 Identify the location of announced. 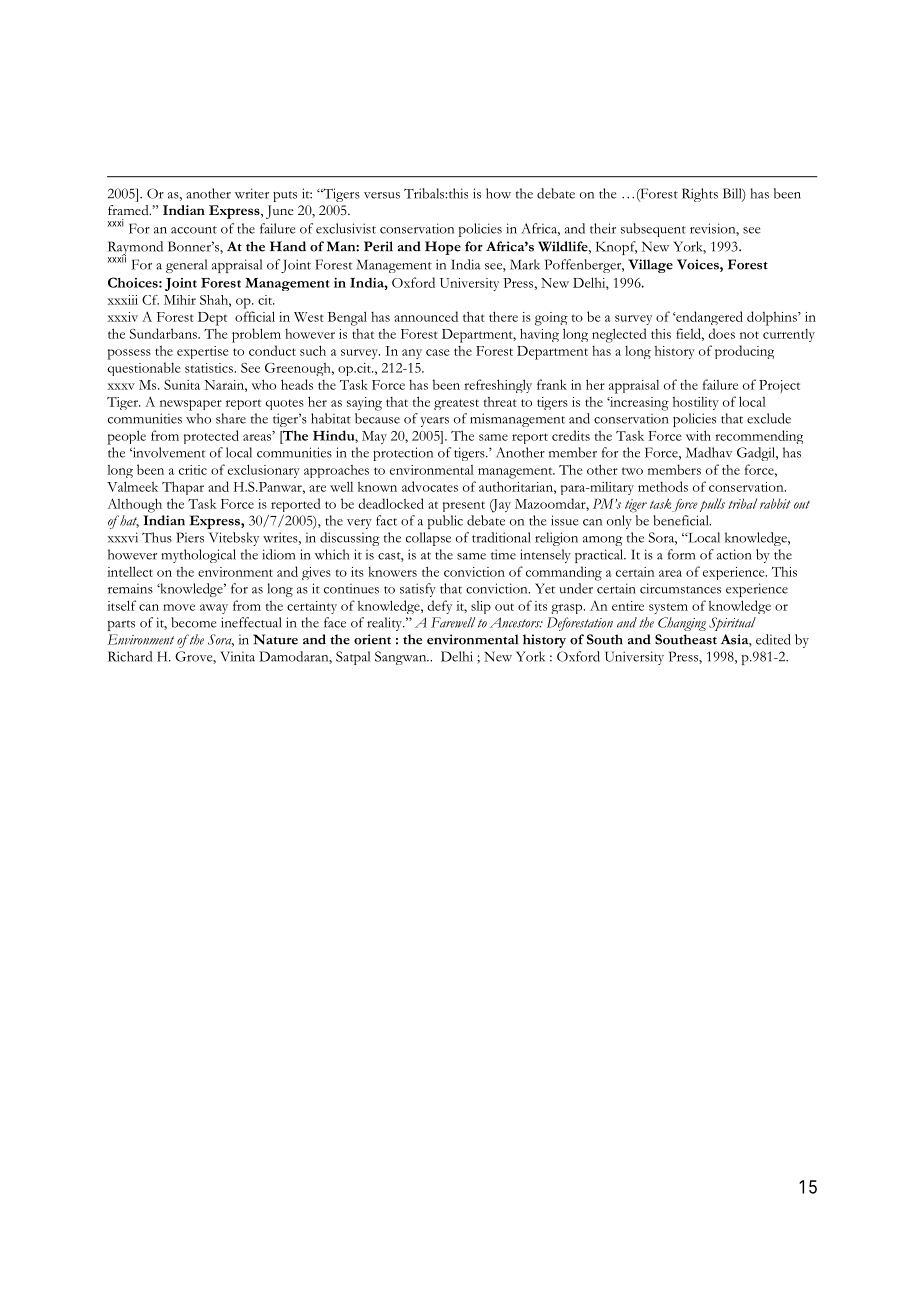
(426, 316).
